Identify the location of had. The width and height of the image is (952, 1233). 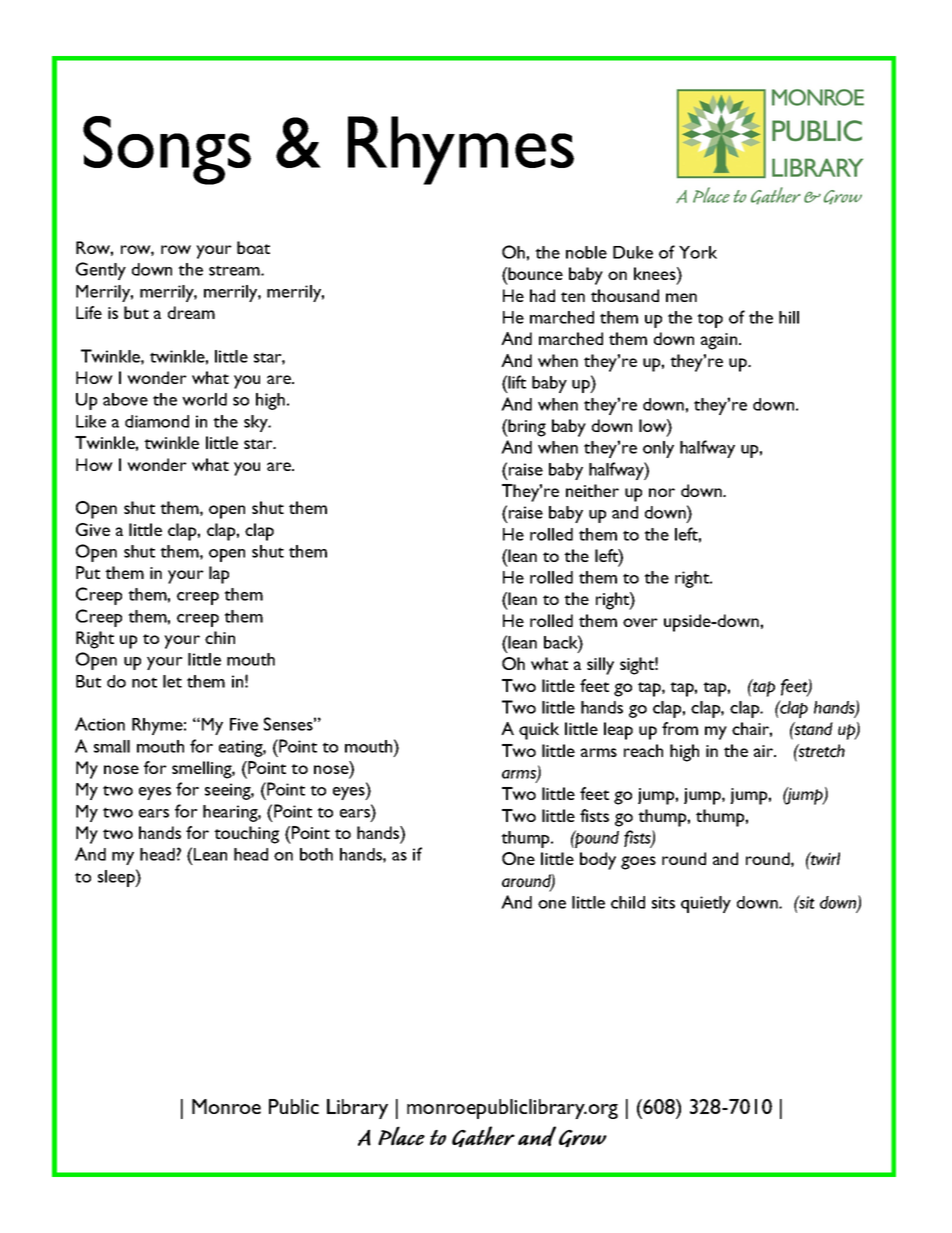
(542, 295).
